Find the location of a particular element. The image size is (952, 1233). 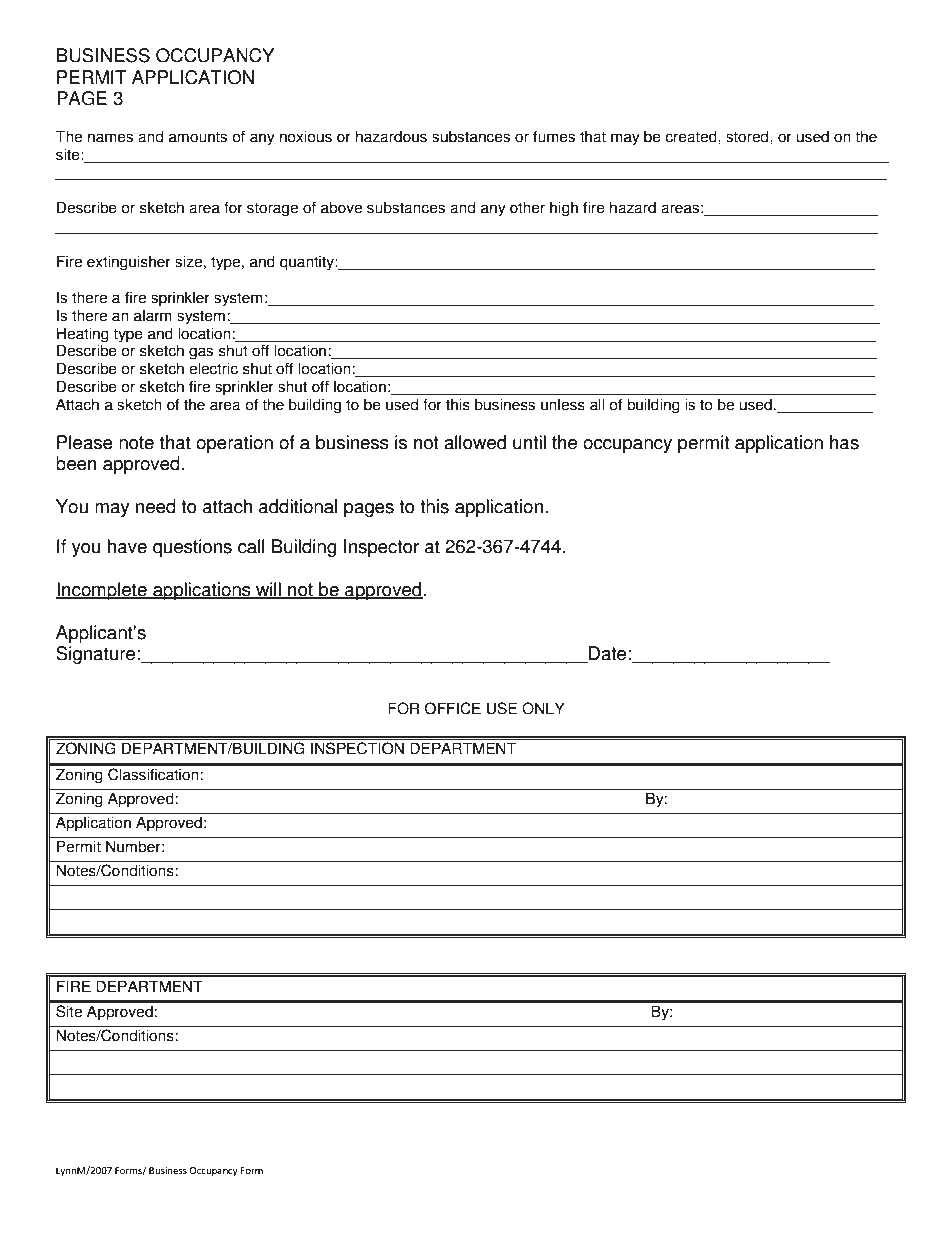

until is located at coordinates (529, 442).
